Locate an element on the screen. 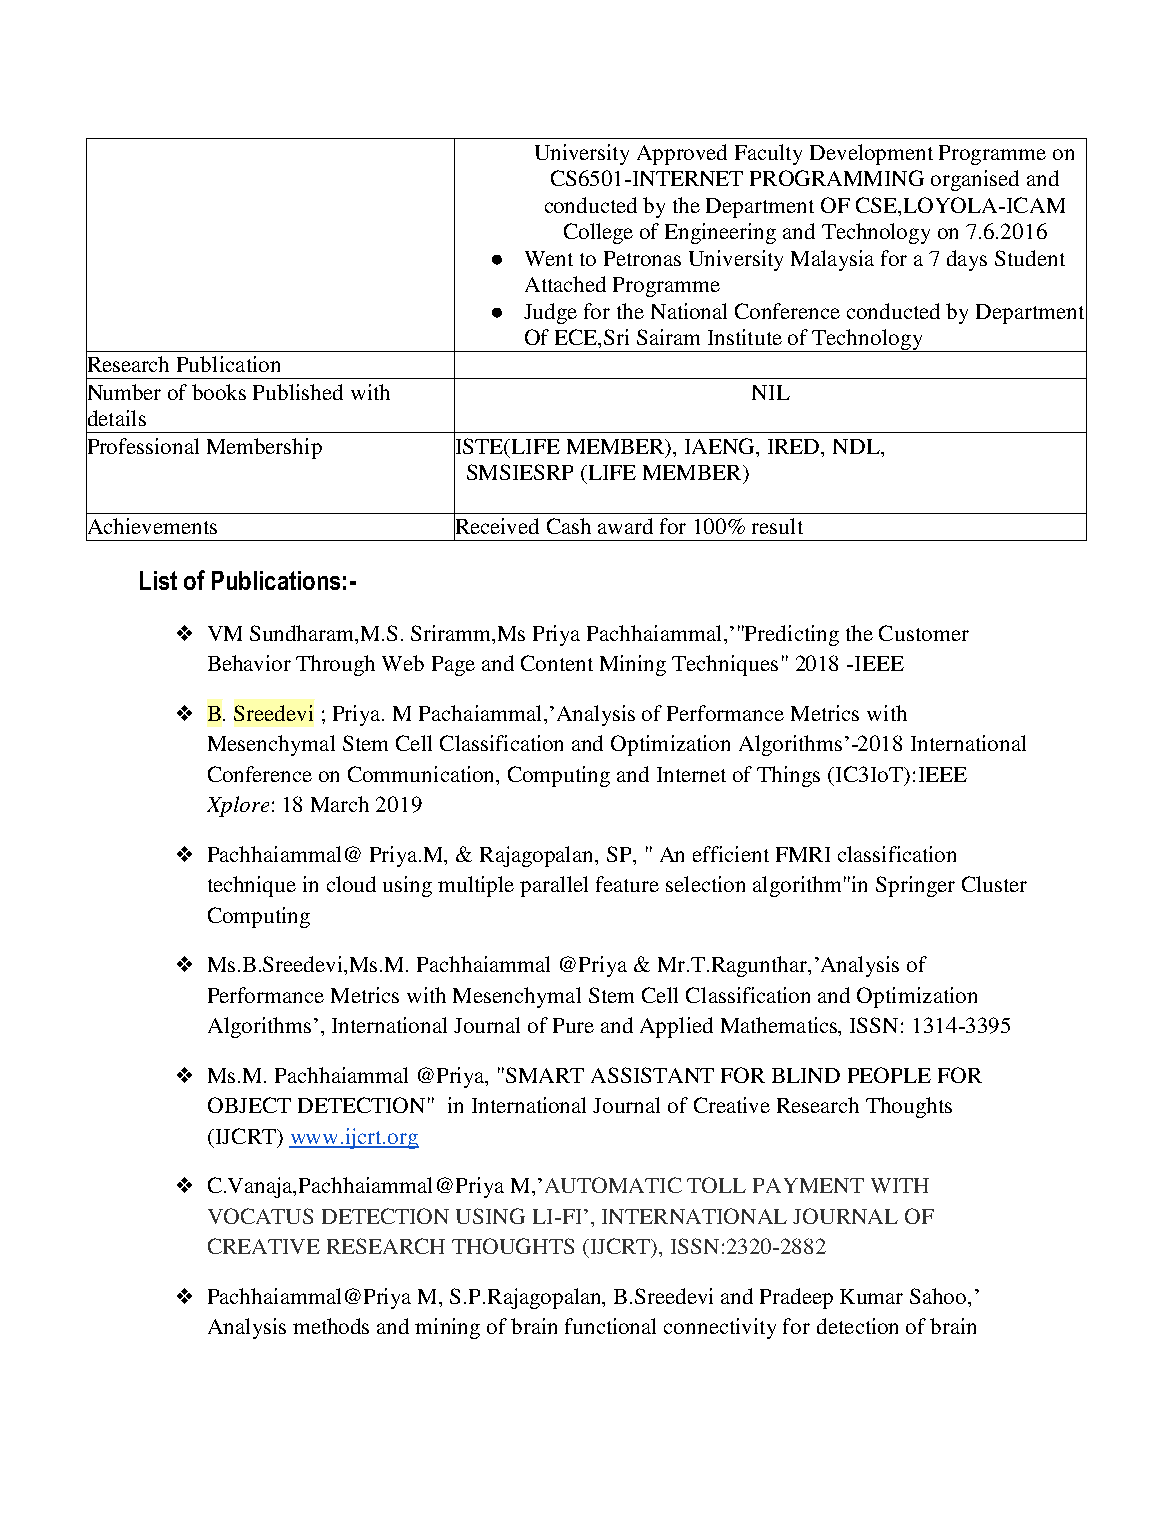  organised is located at coordinates (975, 180).
